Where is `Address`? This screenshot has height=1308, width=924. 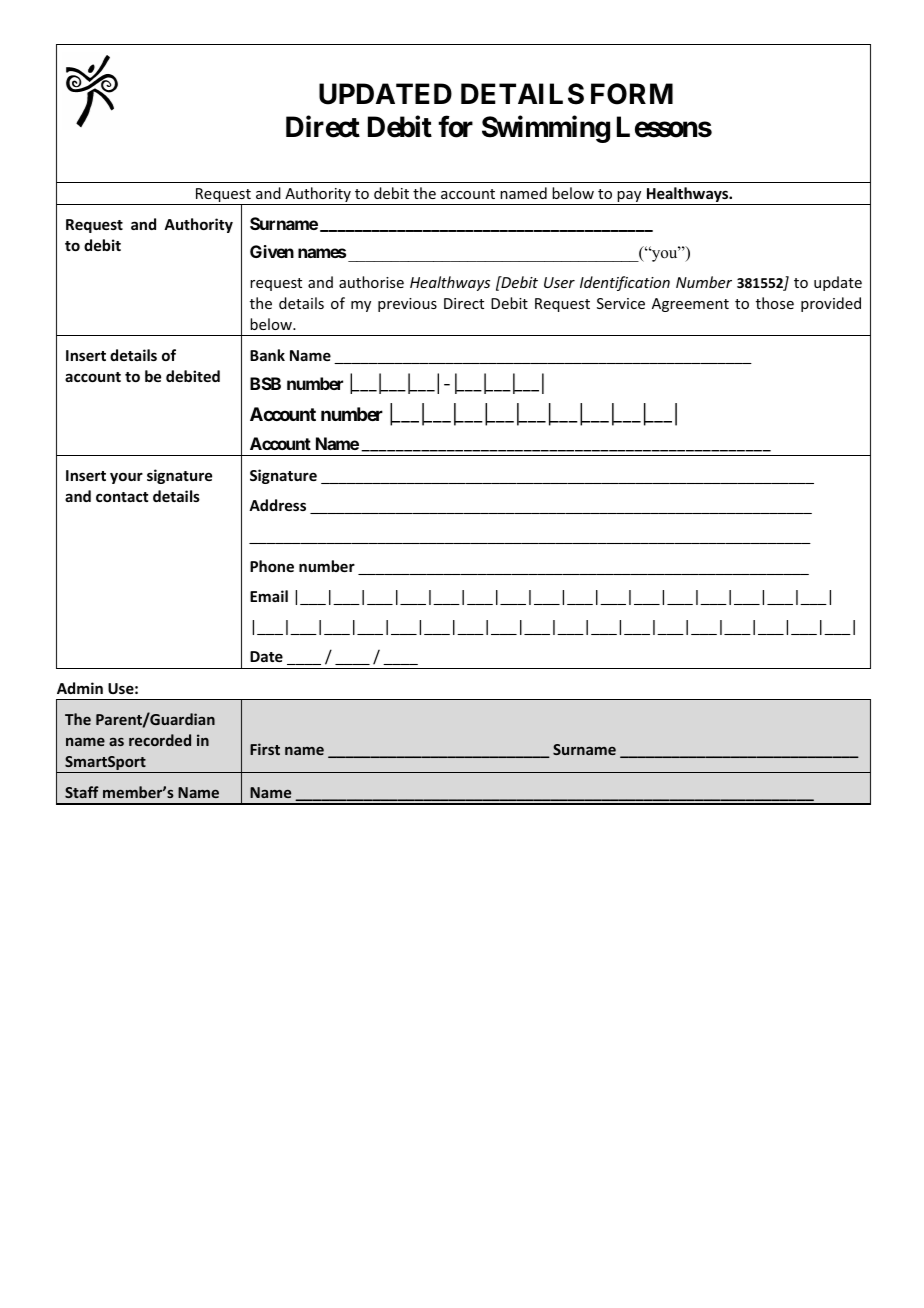 Address is located at coordinates (277, 505).
